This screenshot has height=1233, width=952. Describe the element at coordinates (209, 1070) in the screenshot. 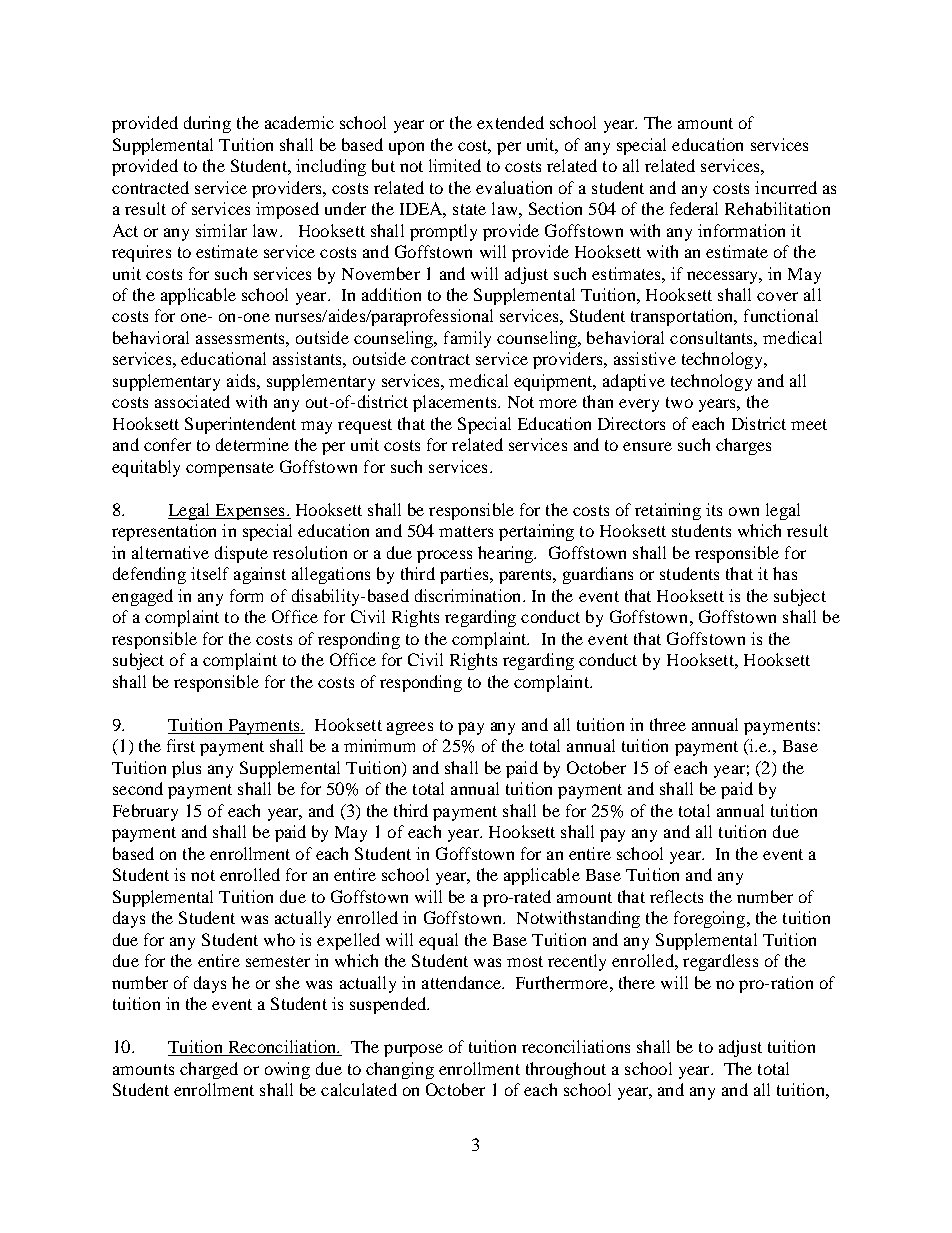

I see `charged` at that location.
